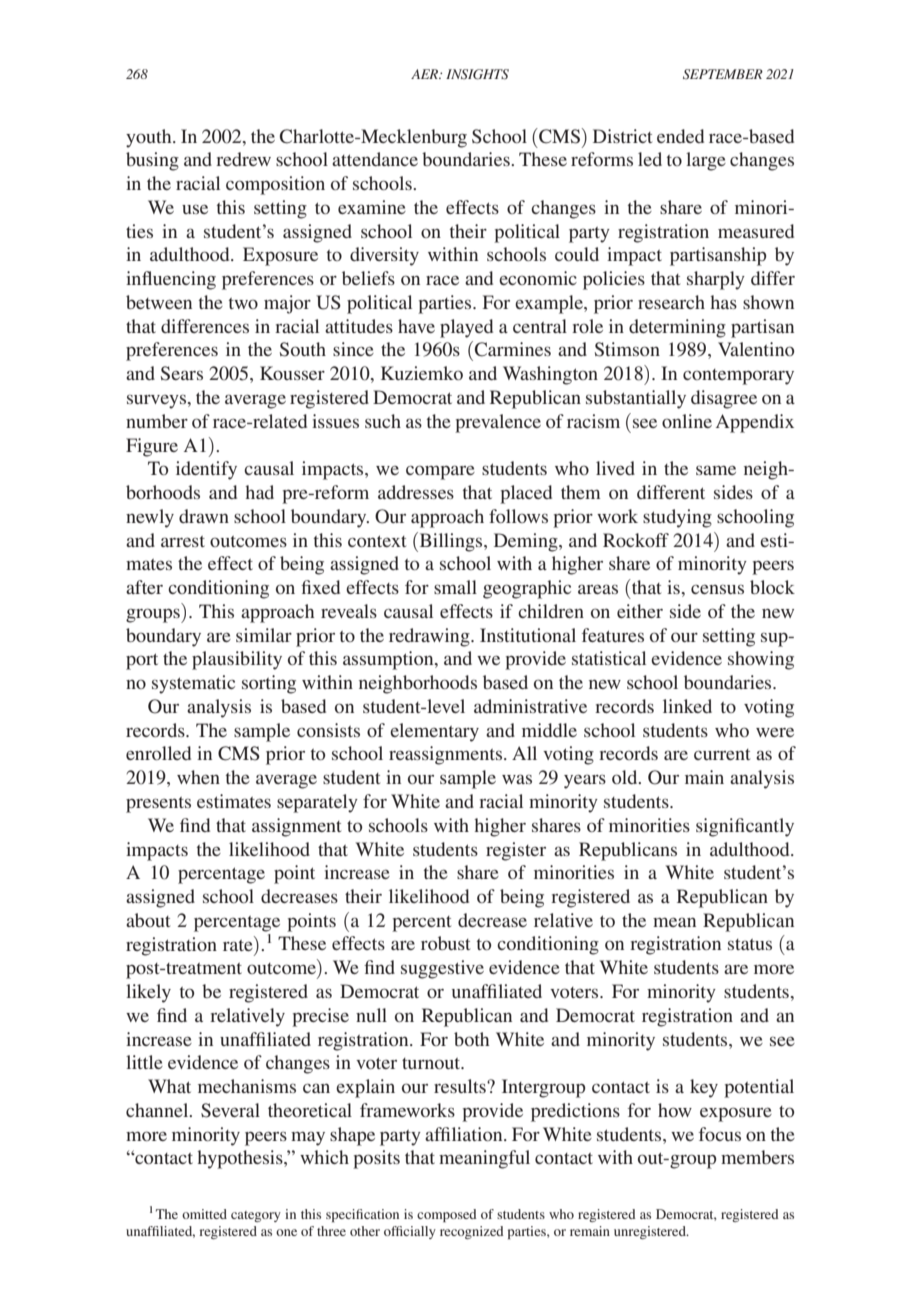 This screenshot has width=921, height=1316. Describe the element at coordinates (477, 74) in the screenshot. I see `INSIGHTS` at that location.
